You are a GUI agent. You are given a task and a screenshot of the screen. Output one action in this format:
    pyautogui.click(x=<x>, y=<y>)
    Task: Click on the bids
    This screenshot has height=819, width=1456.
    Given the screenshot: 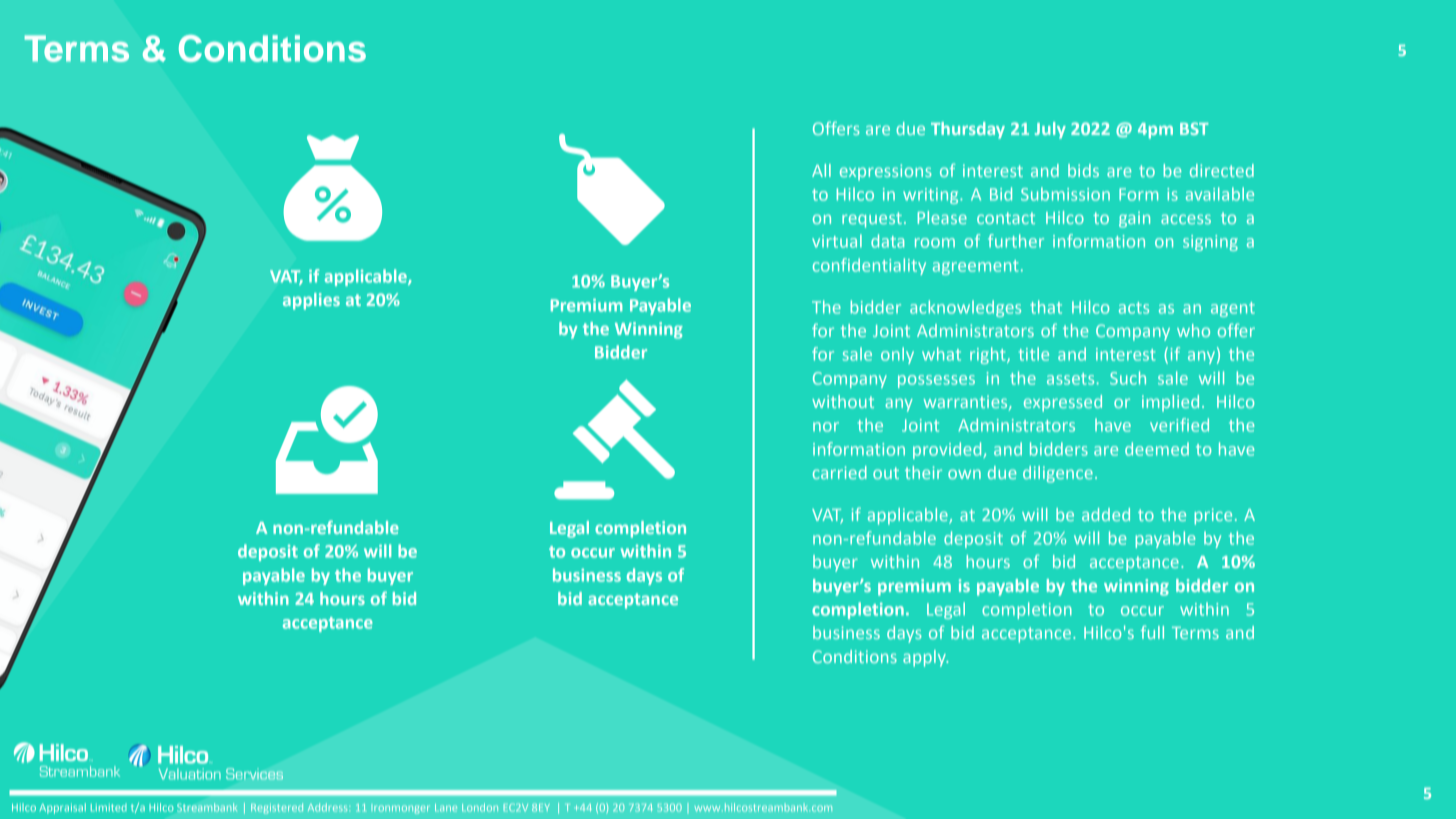 What is the action you would take?
    pyautogui.click(x=1083, y=170)
